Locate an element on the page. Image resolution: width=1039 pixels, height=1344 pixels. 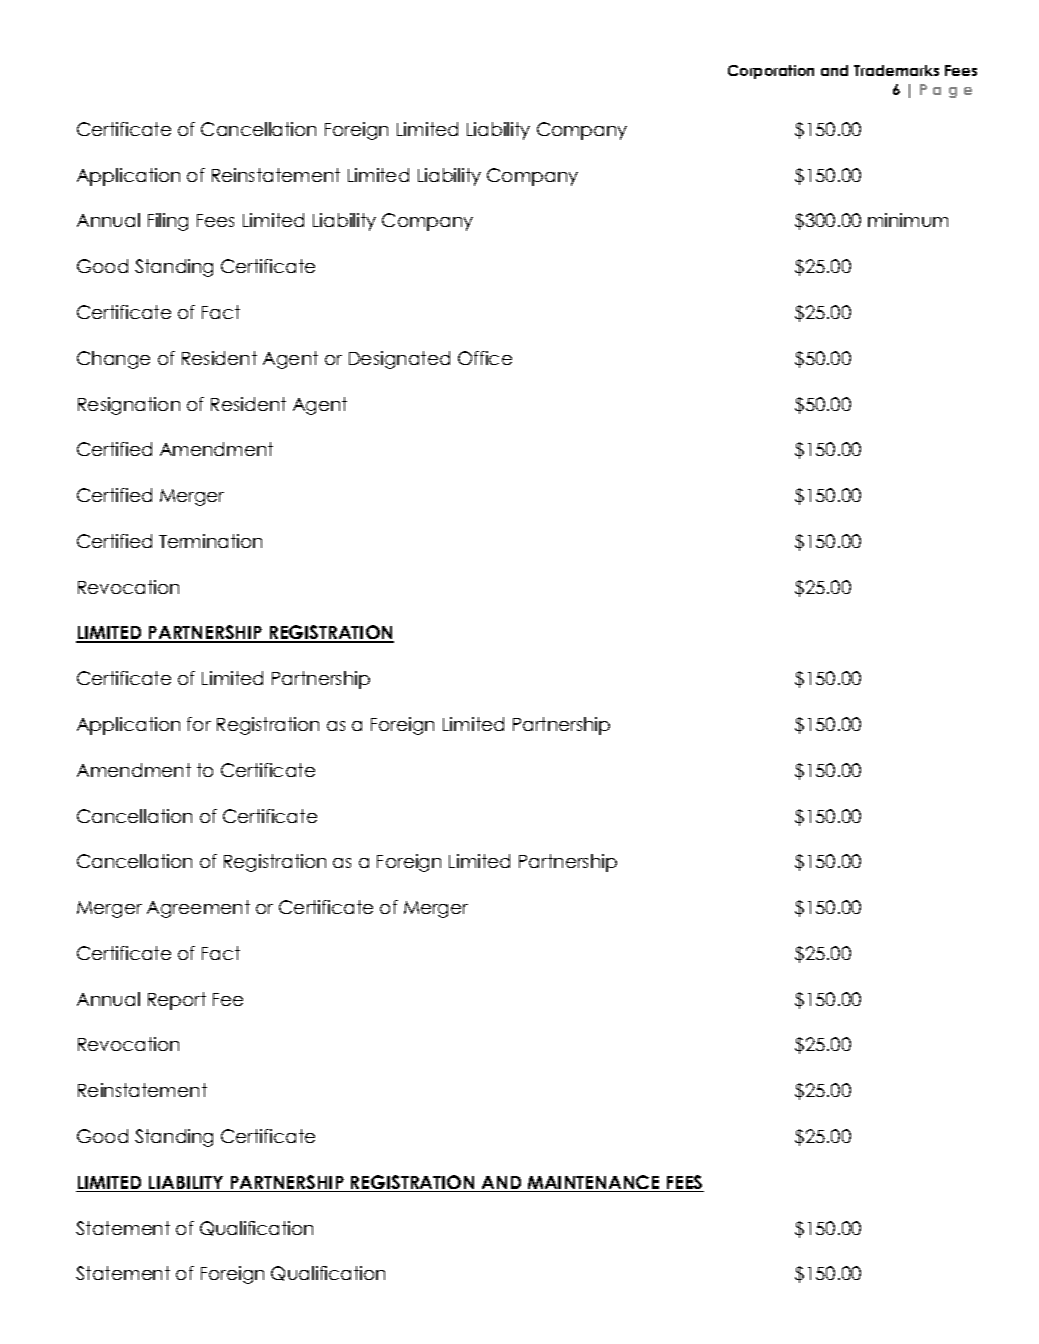
Trademarks is located at coordinates (896, 70).
